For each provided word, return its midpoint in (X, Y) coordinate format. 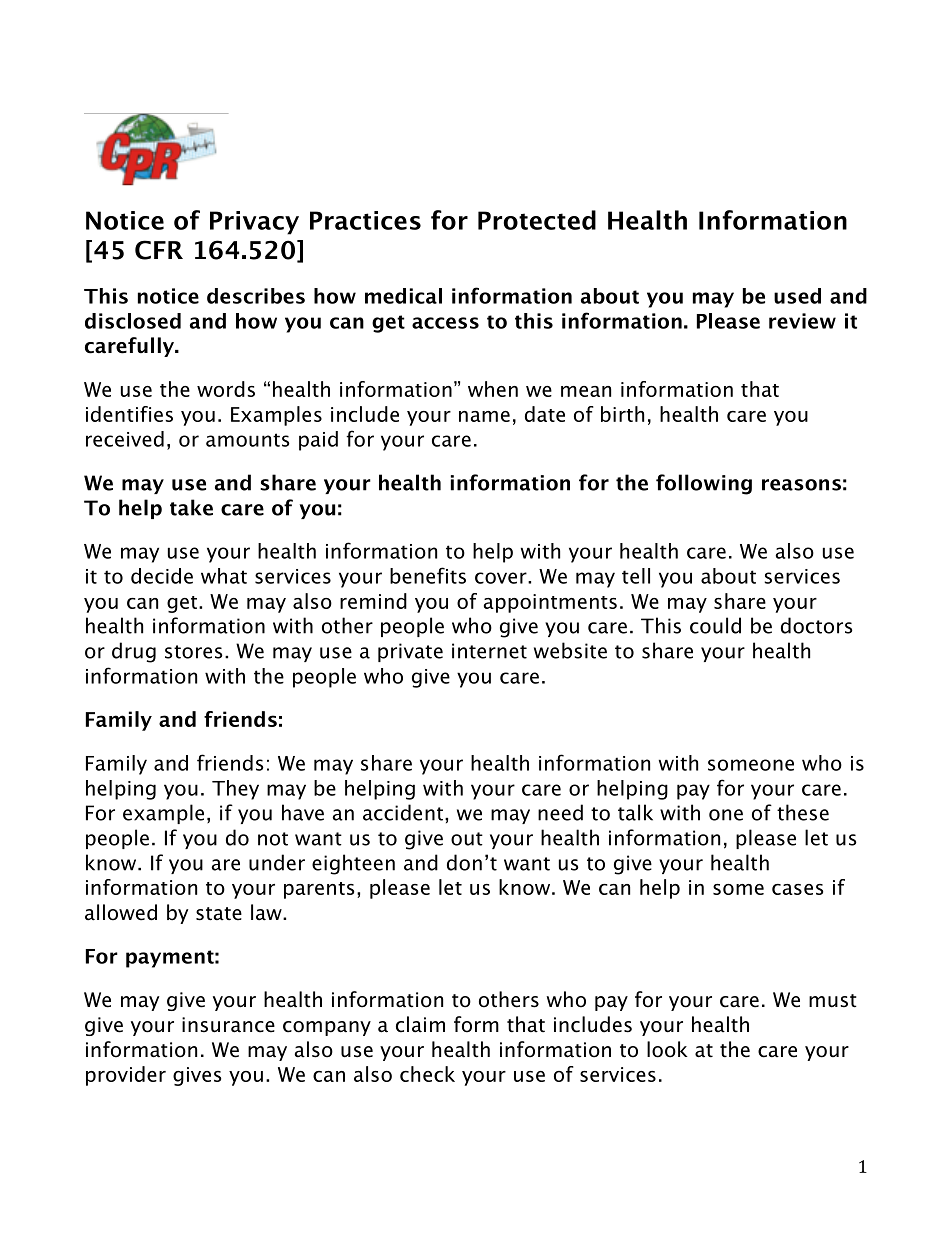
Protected (537, 220)
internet (489, 651)
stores (194, 652)
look (667, 1049)
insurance (228, 1025)
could (715, 625)
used (797, 296)
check (427, 1074)
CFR (159, 250)
